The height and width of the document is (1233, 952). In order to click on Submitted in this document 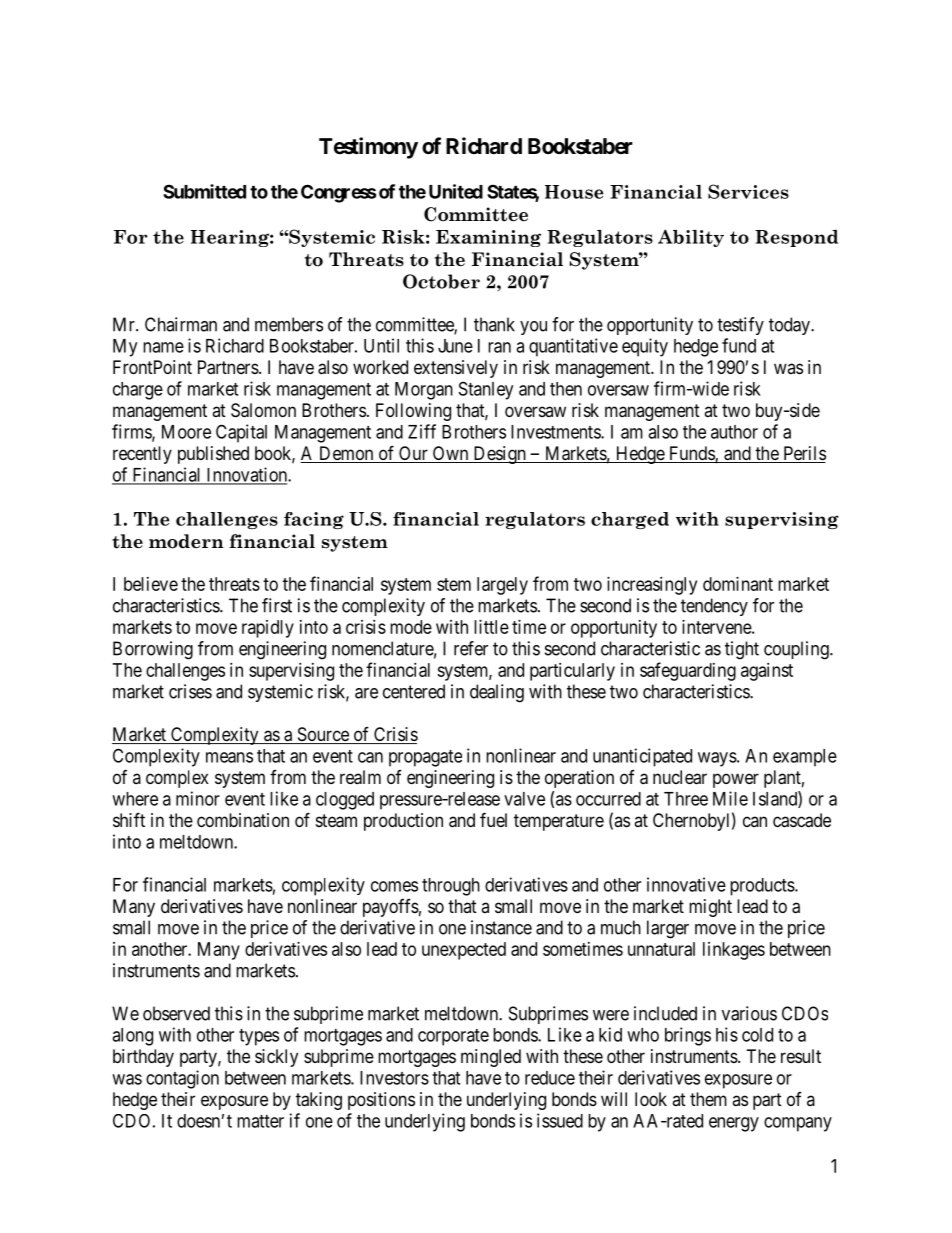, I will do `click(204, 191)`.
